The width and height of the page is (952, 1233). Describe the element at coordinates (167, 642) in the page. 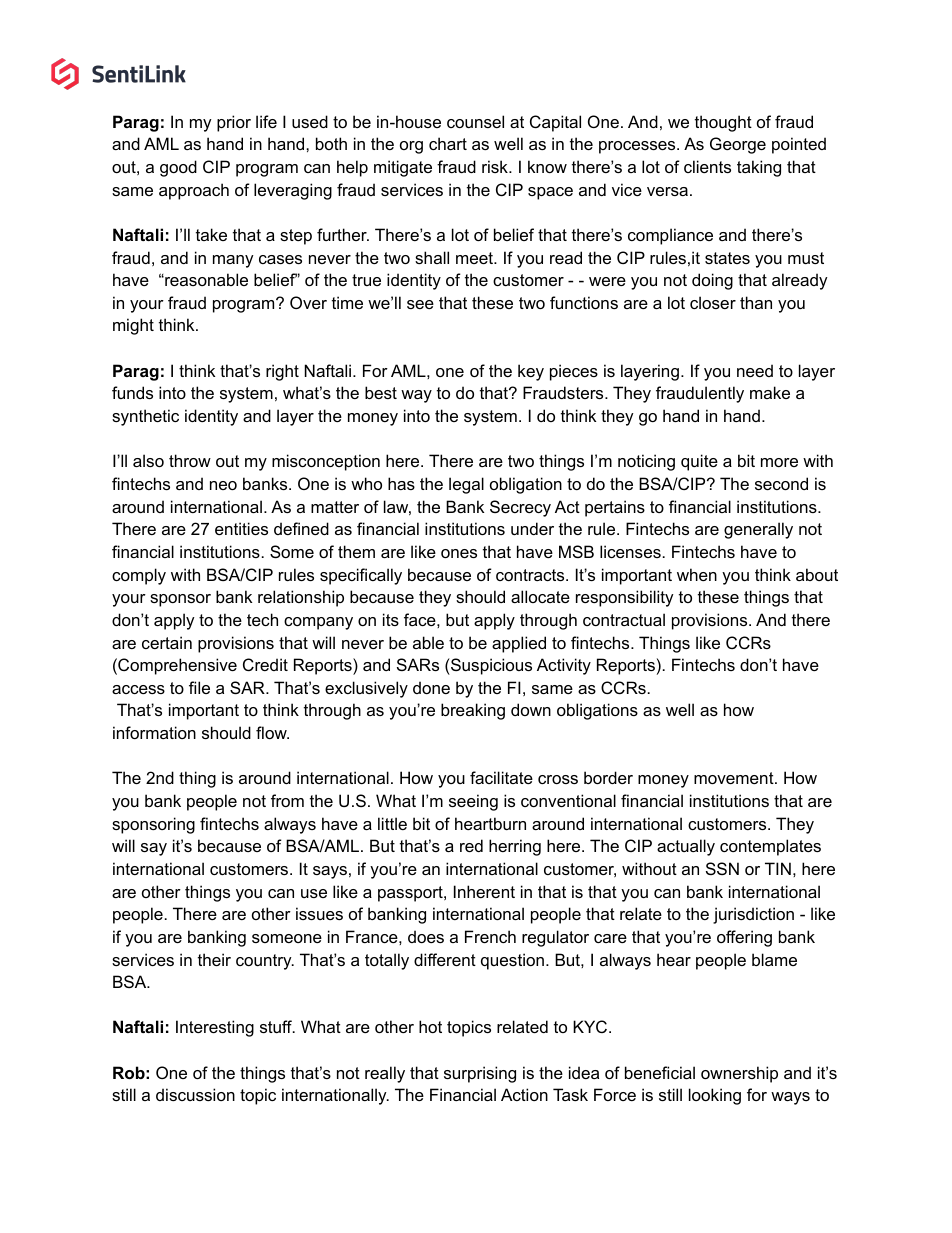

I see `certain` at that location.
